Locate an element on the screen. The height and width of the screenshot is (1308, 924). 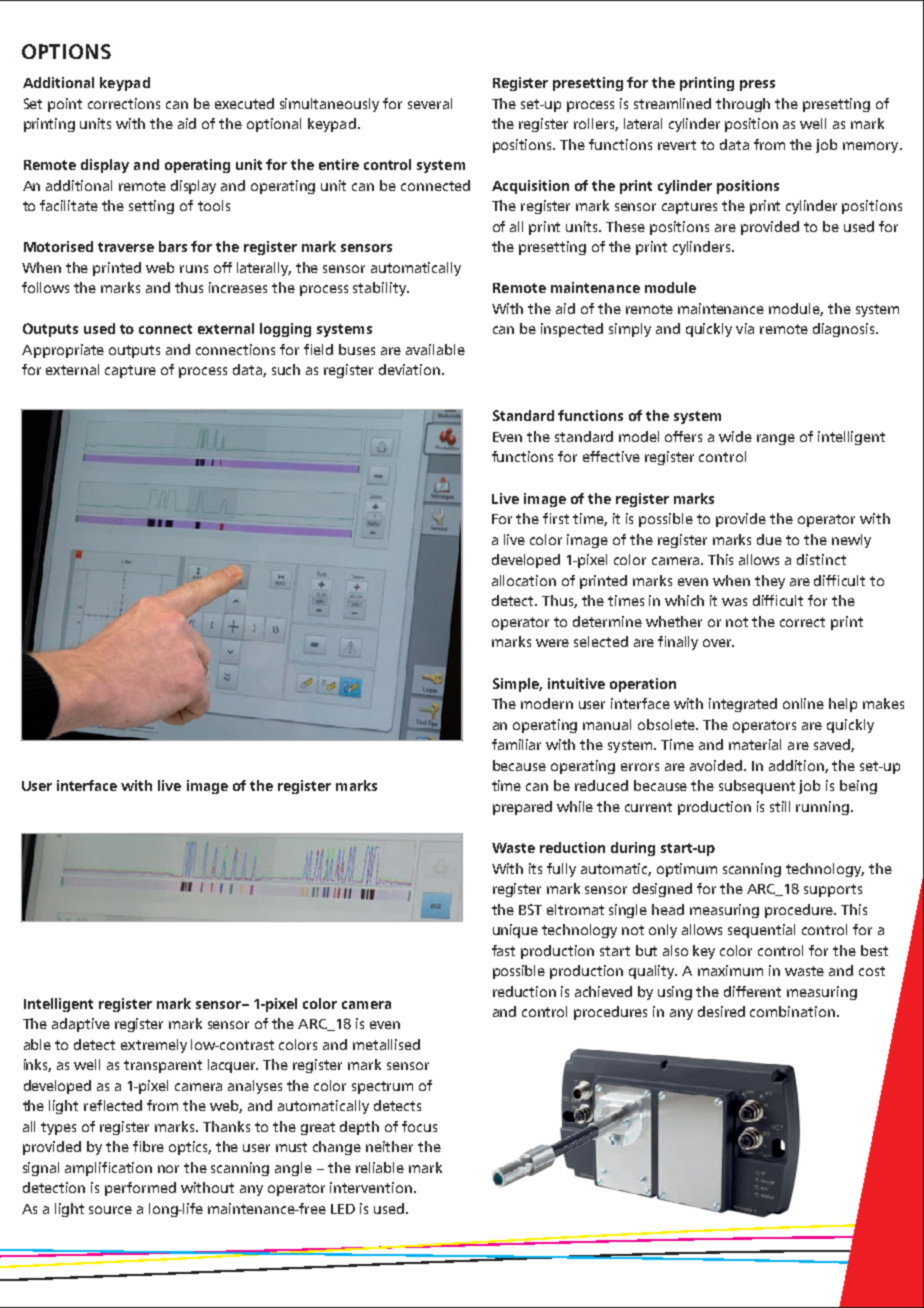
allocation is located at coordinates (524, 580).
